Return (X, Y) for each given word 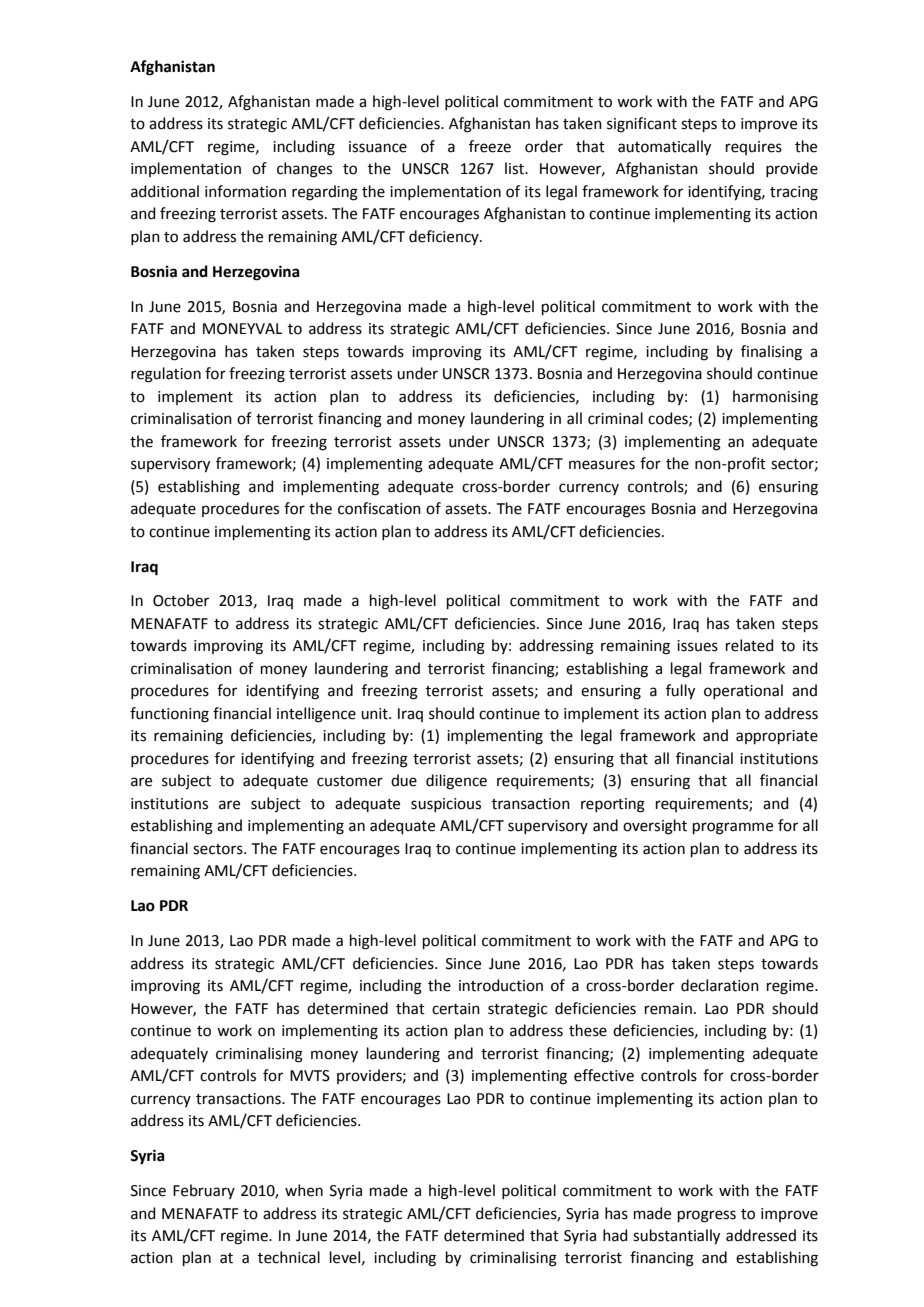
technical (289, 1257)
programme (733, 828)
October (181, 600)
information (245, 191)
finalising (771, 353)
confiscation (379, 508)
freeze (490, 146)
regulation (166, 375)
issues (697, 646)
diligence (456, 782)
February (204, 1191)
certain (456, 1009)
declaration (720, 985)
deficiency (445, 237)
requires (754, 148)
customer (350, 781)
